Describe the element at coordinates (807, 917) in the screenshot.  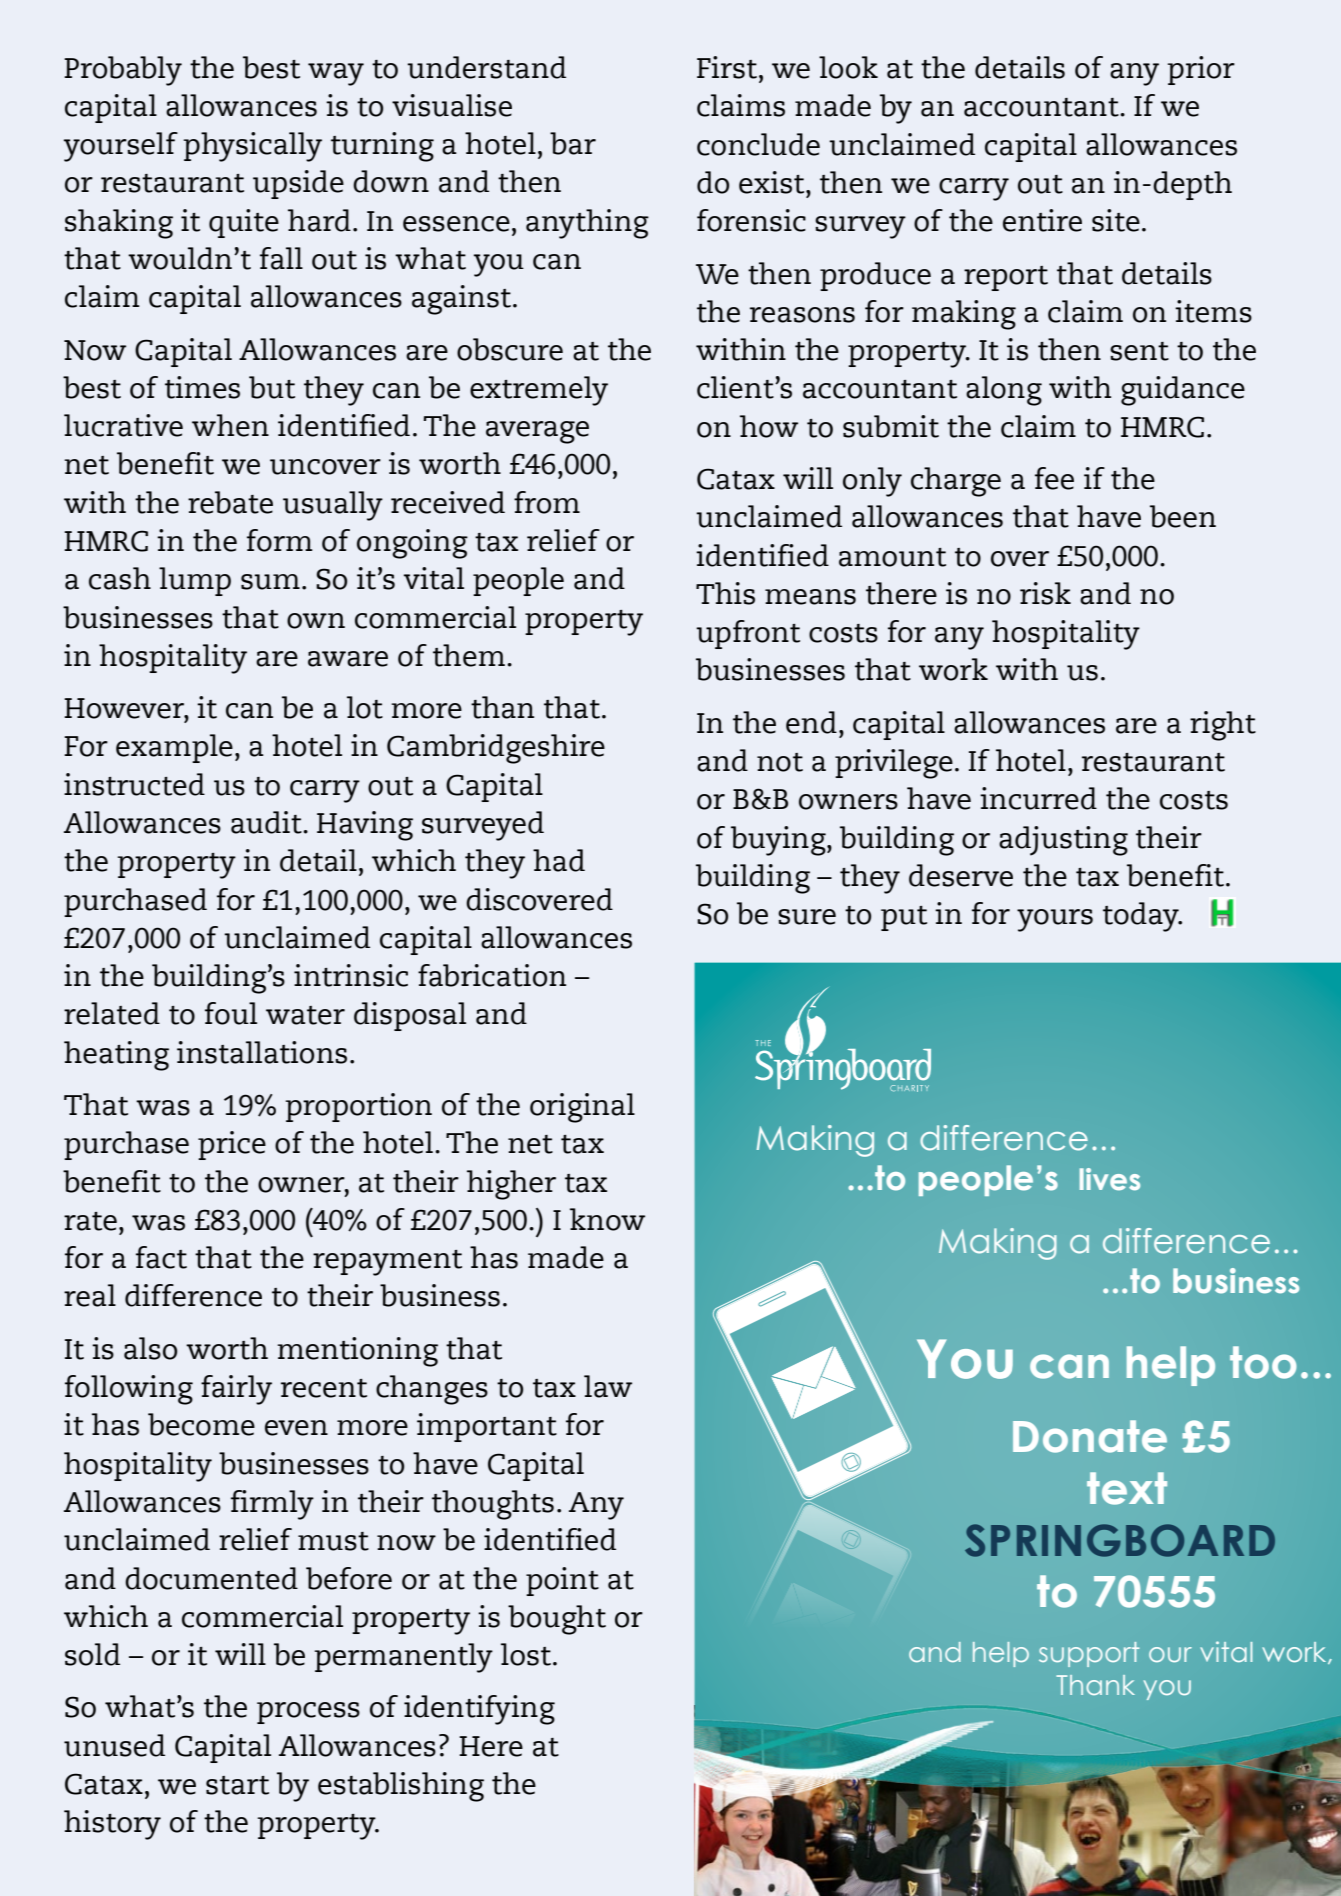
I see `sure` at that location.
